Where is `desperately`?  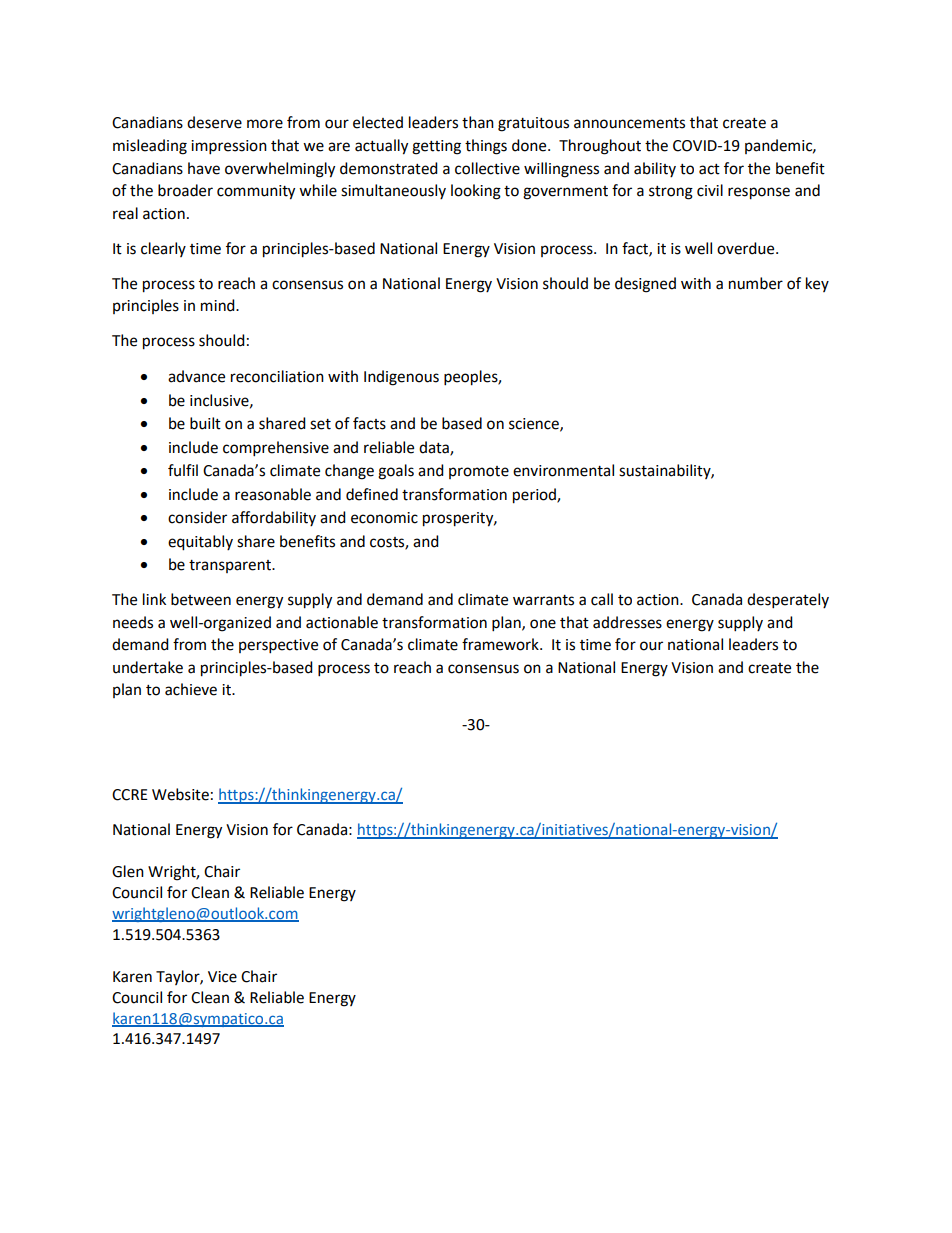
desperately is located at coordinates (788, 601).
